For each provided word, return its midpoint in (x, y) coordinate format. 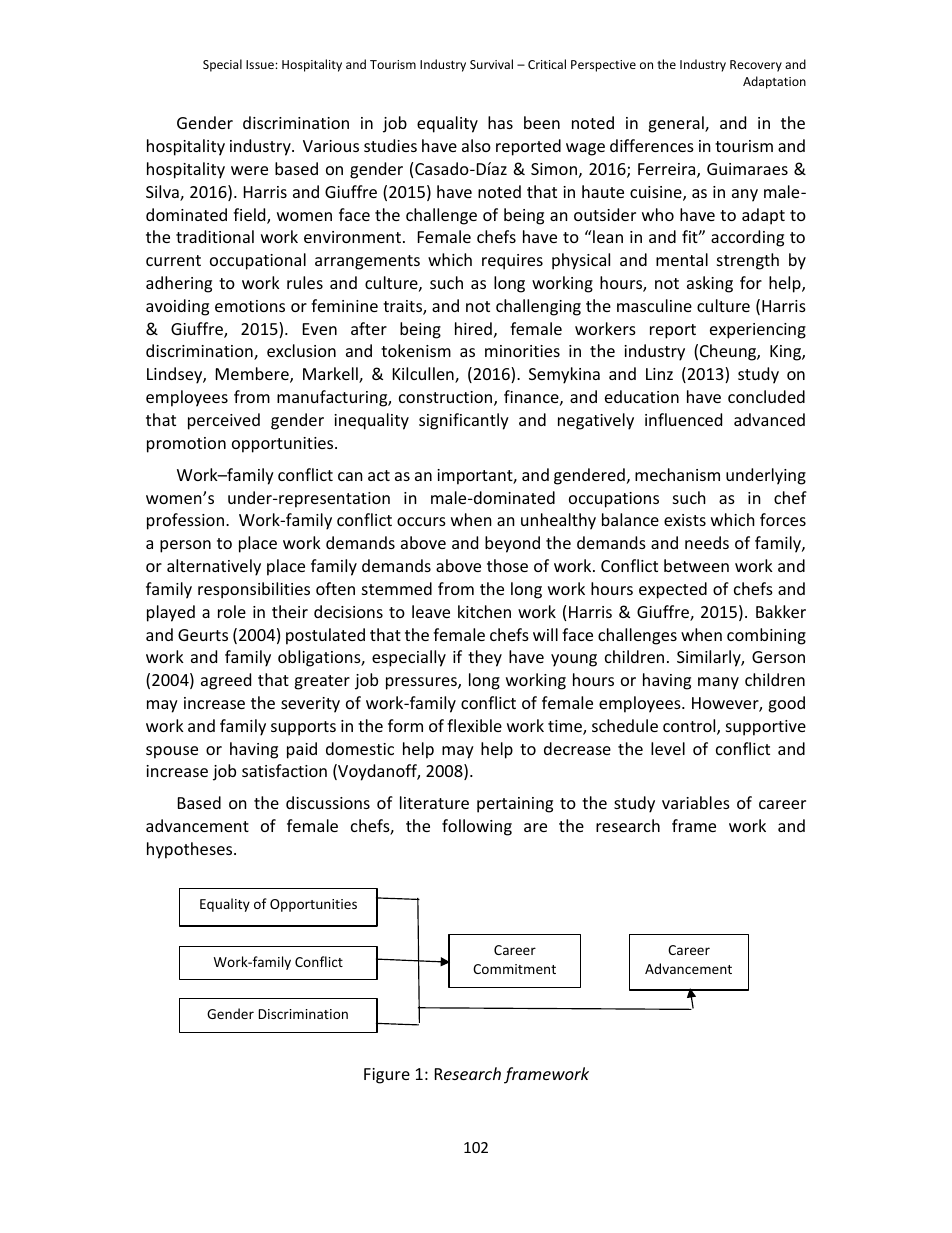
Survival (491, 64)
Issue (261, 64)
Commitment (514, 969)
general (677, 124)
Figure (387, 1076)
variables (696, 802)
